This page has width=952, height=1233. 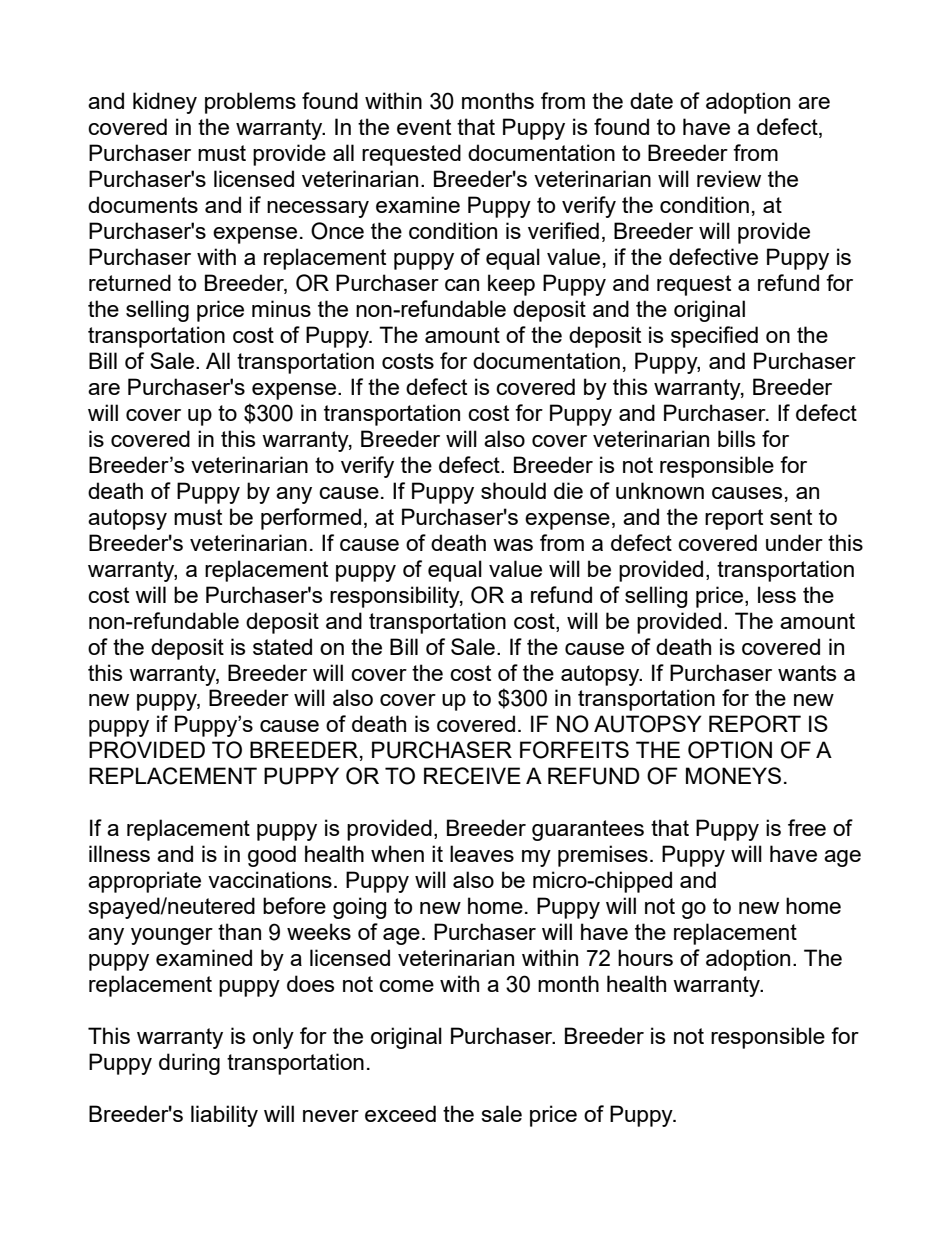 What do you see at coordinates (400, 1113) in the page?
I see `exceed` at bounding box center [400, 1113].
